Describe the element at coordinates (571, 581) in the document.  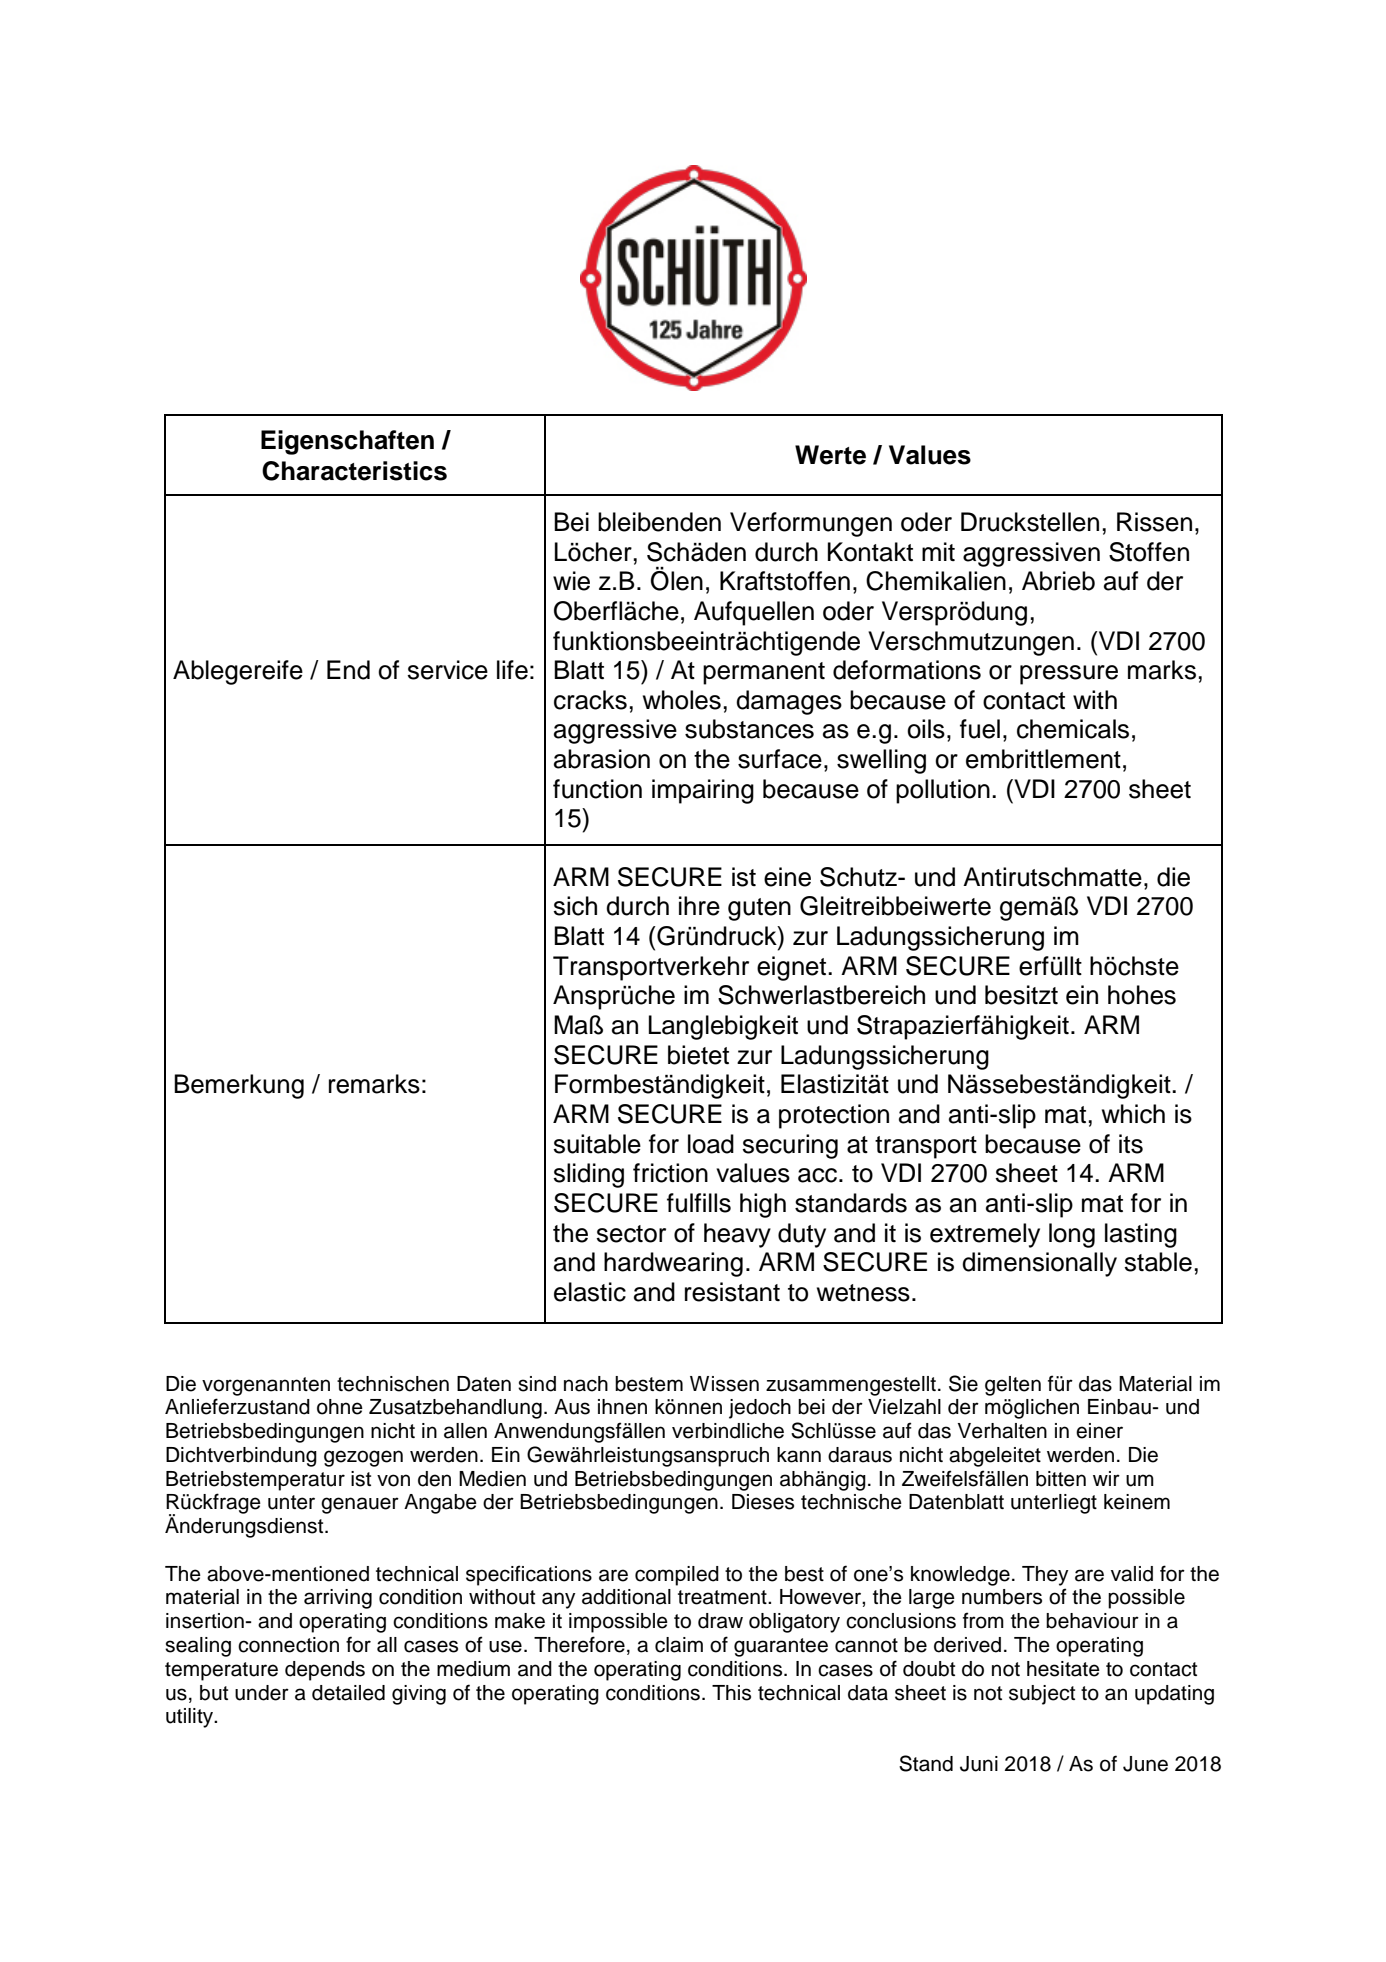
I see `wie` at that location.
